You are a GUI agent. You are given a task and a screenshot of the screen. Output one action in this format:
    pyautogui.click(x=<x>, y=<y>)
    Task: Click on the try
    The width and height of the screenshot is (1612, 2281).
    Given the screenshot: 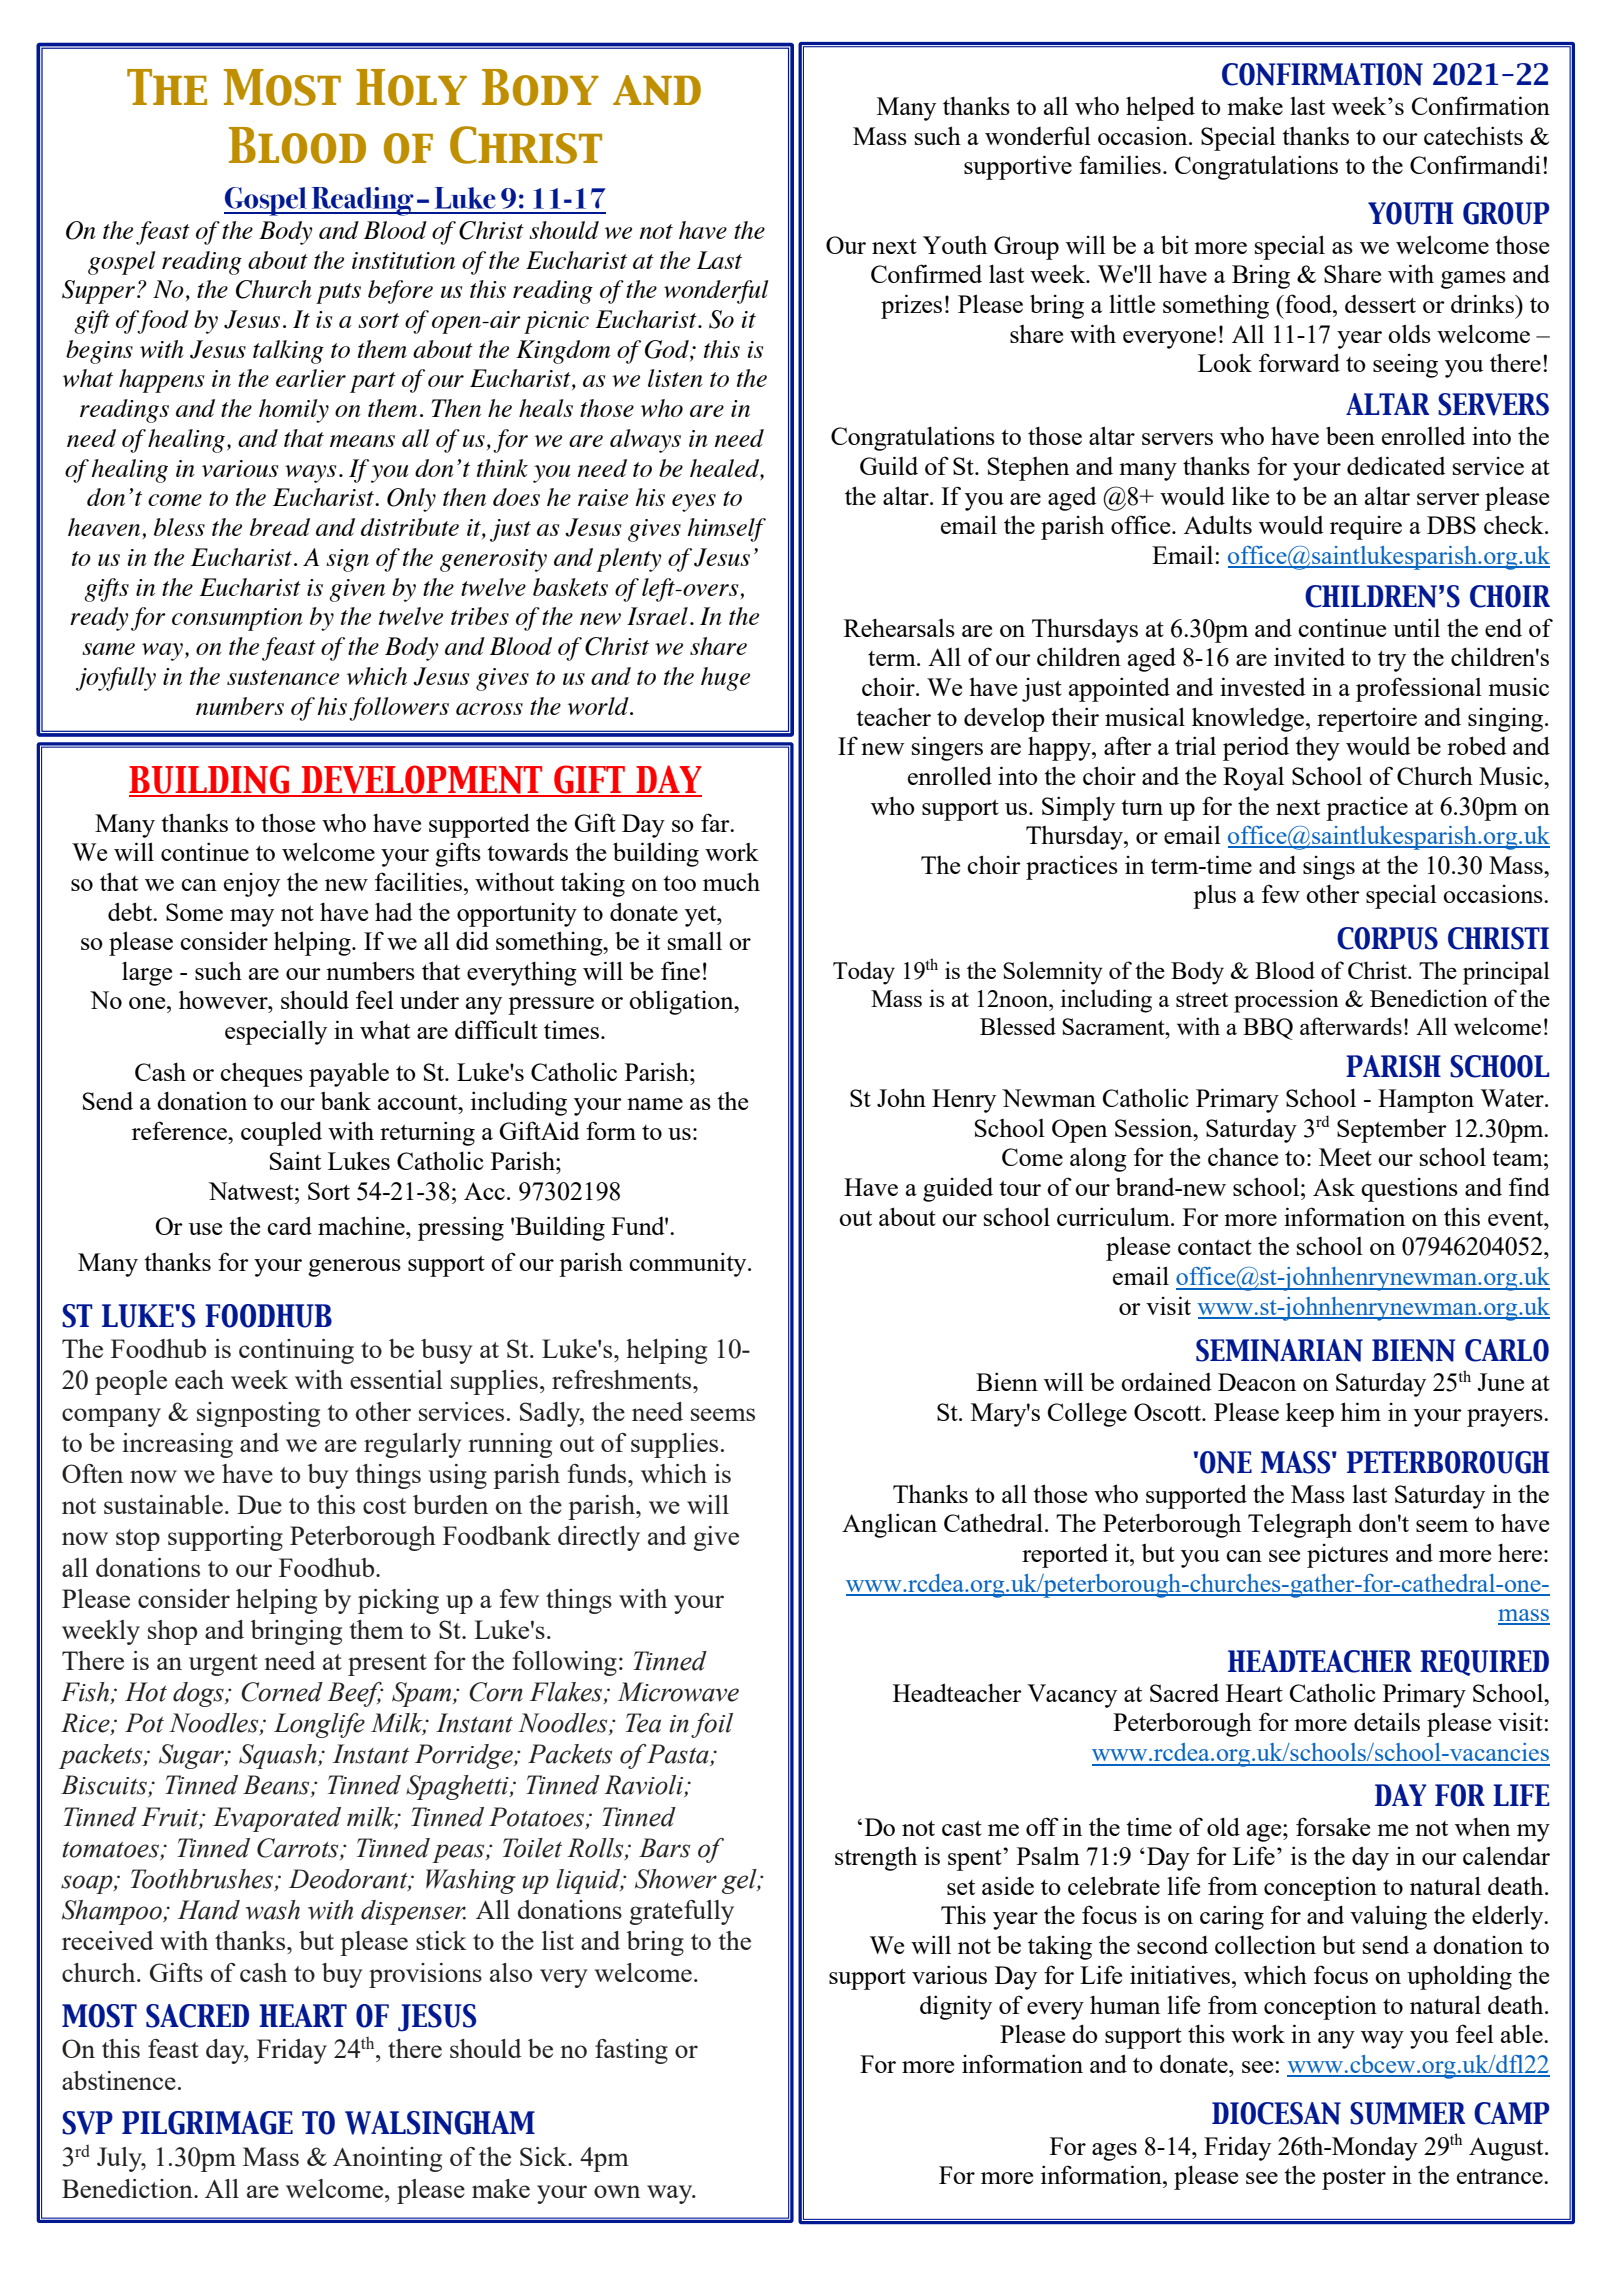 What is the action you would take?
    pyautogui.click(x=1392, y=661)
